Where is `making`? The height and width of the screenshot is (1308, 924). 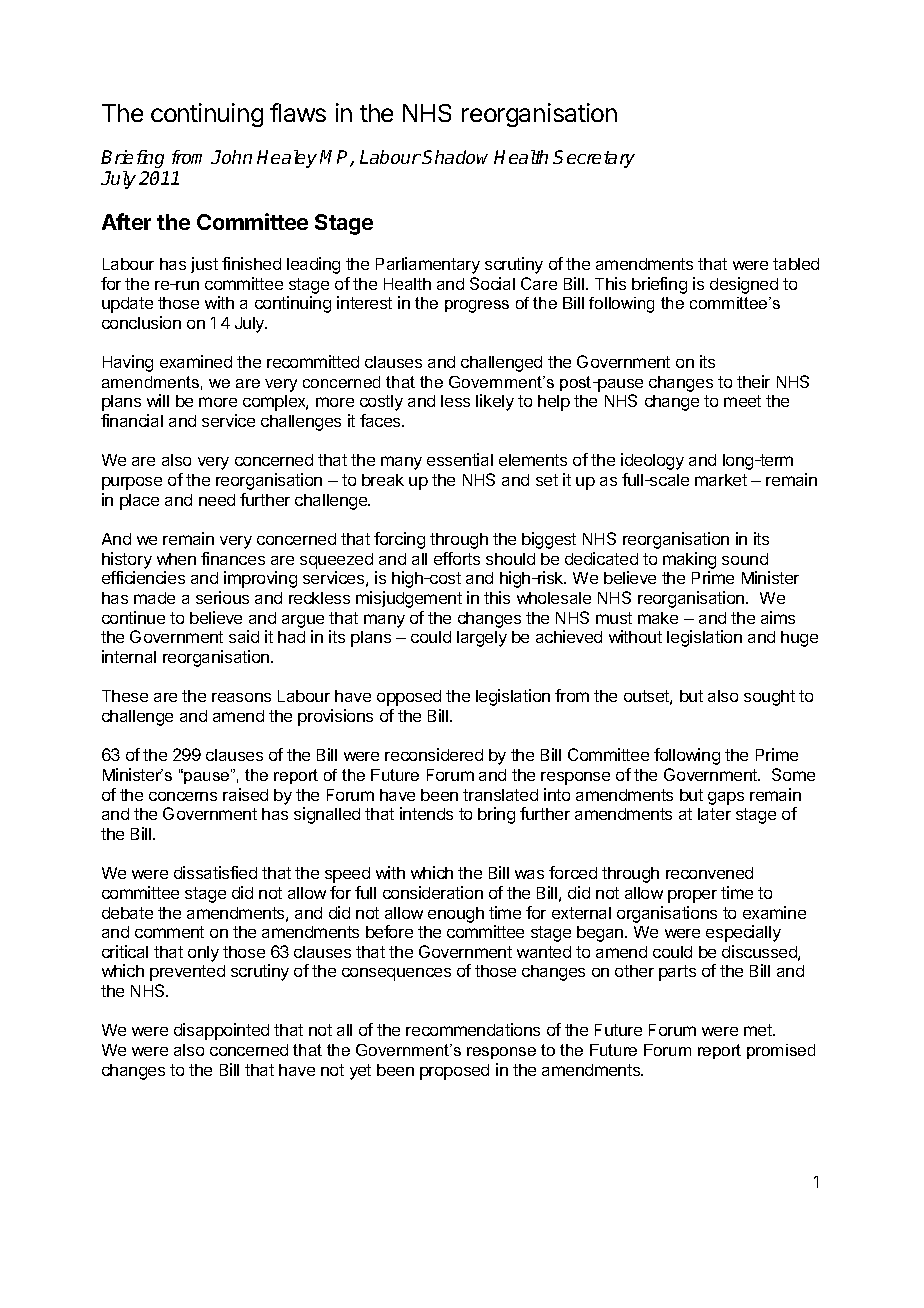
making is located at coordinates (689, 560).
